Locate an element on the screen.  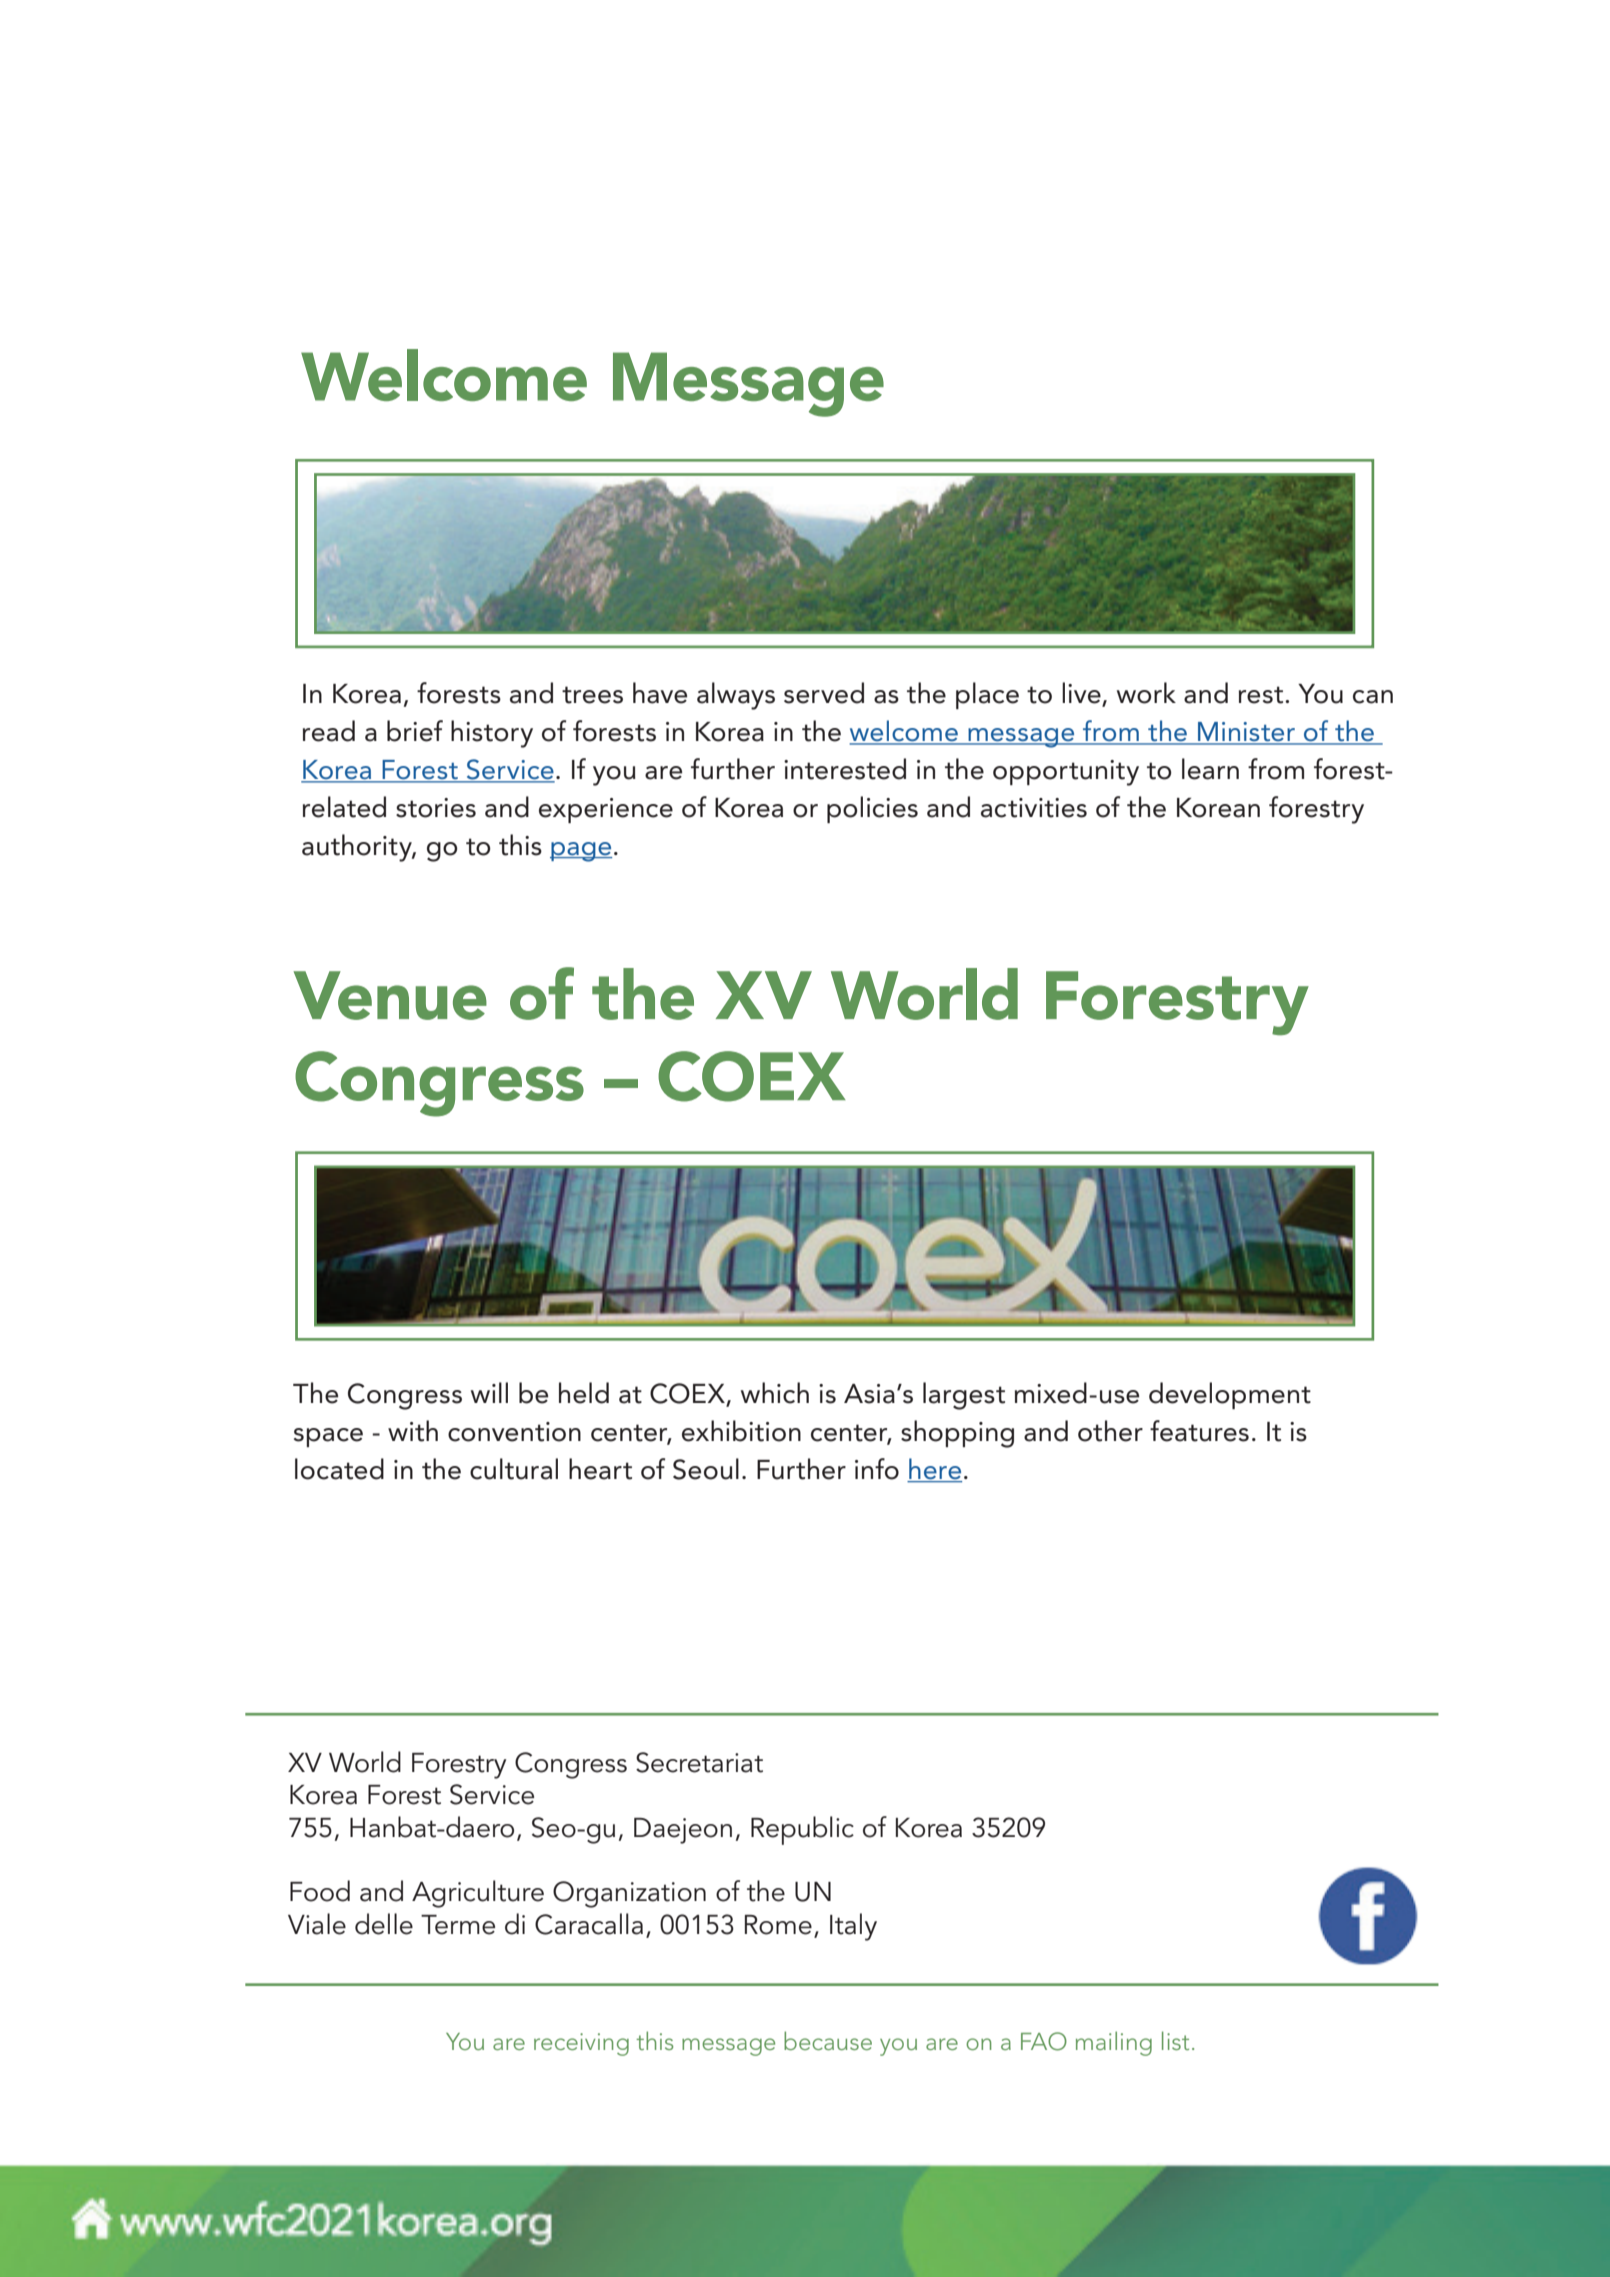
development is located at coordinates (1230, 1395).
